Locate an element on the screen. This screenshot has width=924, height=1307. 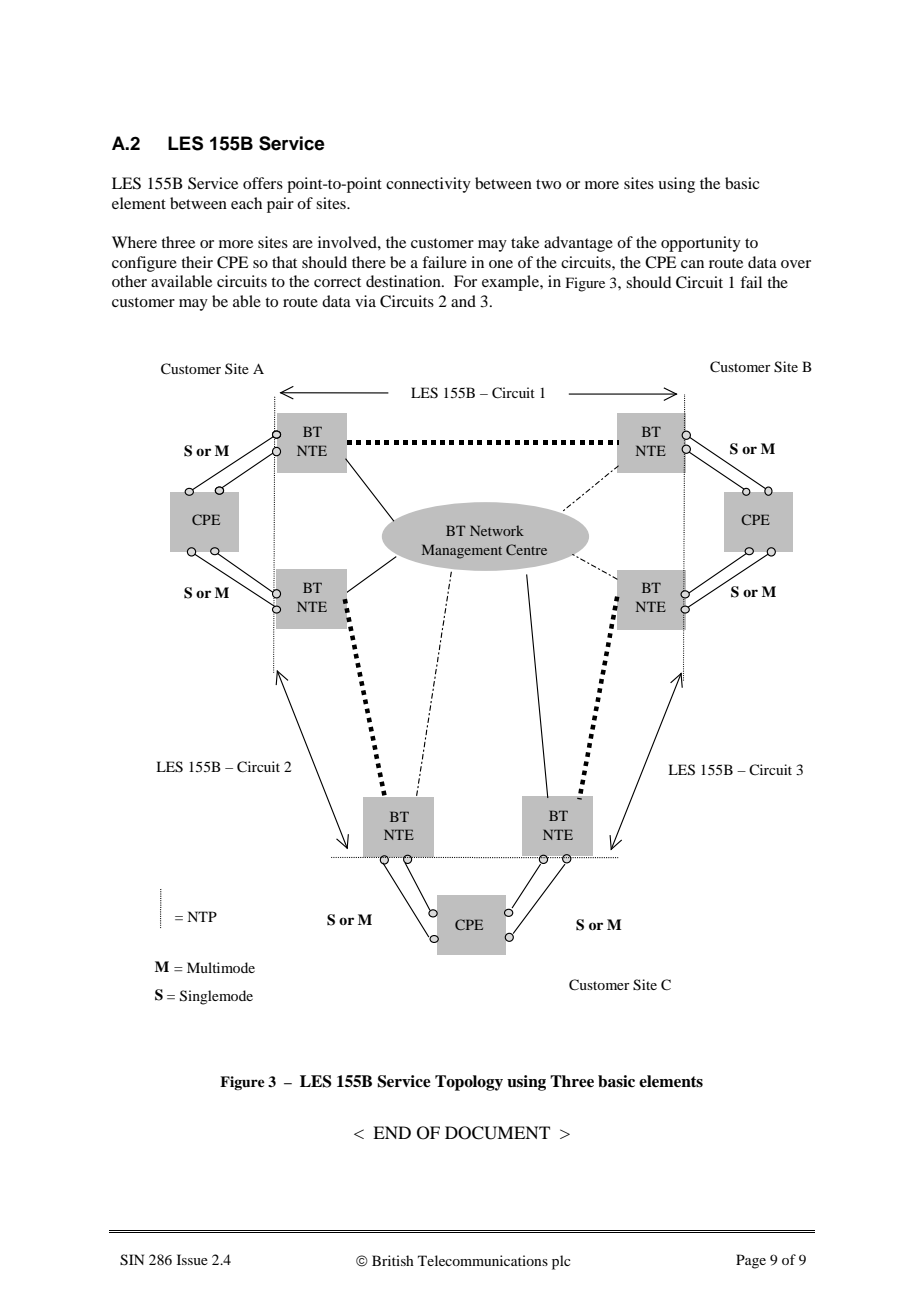
Issue is located at coordinates (192, 1259).
